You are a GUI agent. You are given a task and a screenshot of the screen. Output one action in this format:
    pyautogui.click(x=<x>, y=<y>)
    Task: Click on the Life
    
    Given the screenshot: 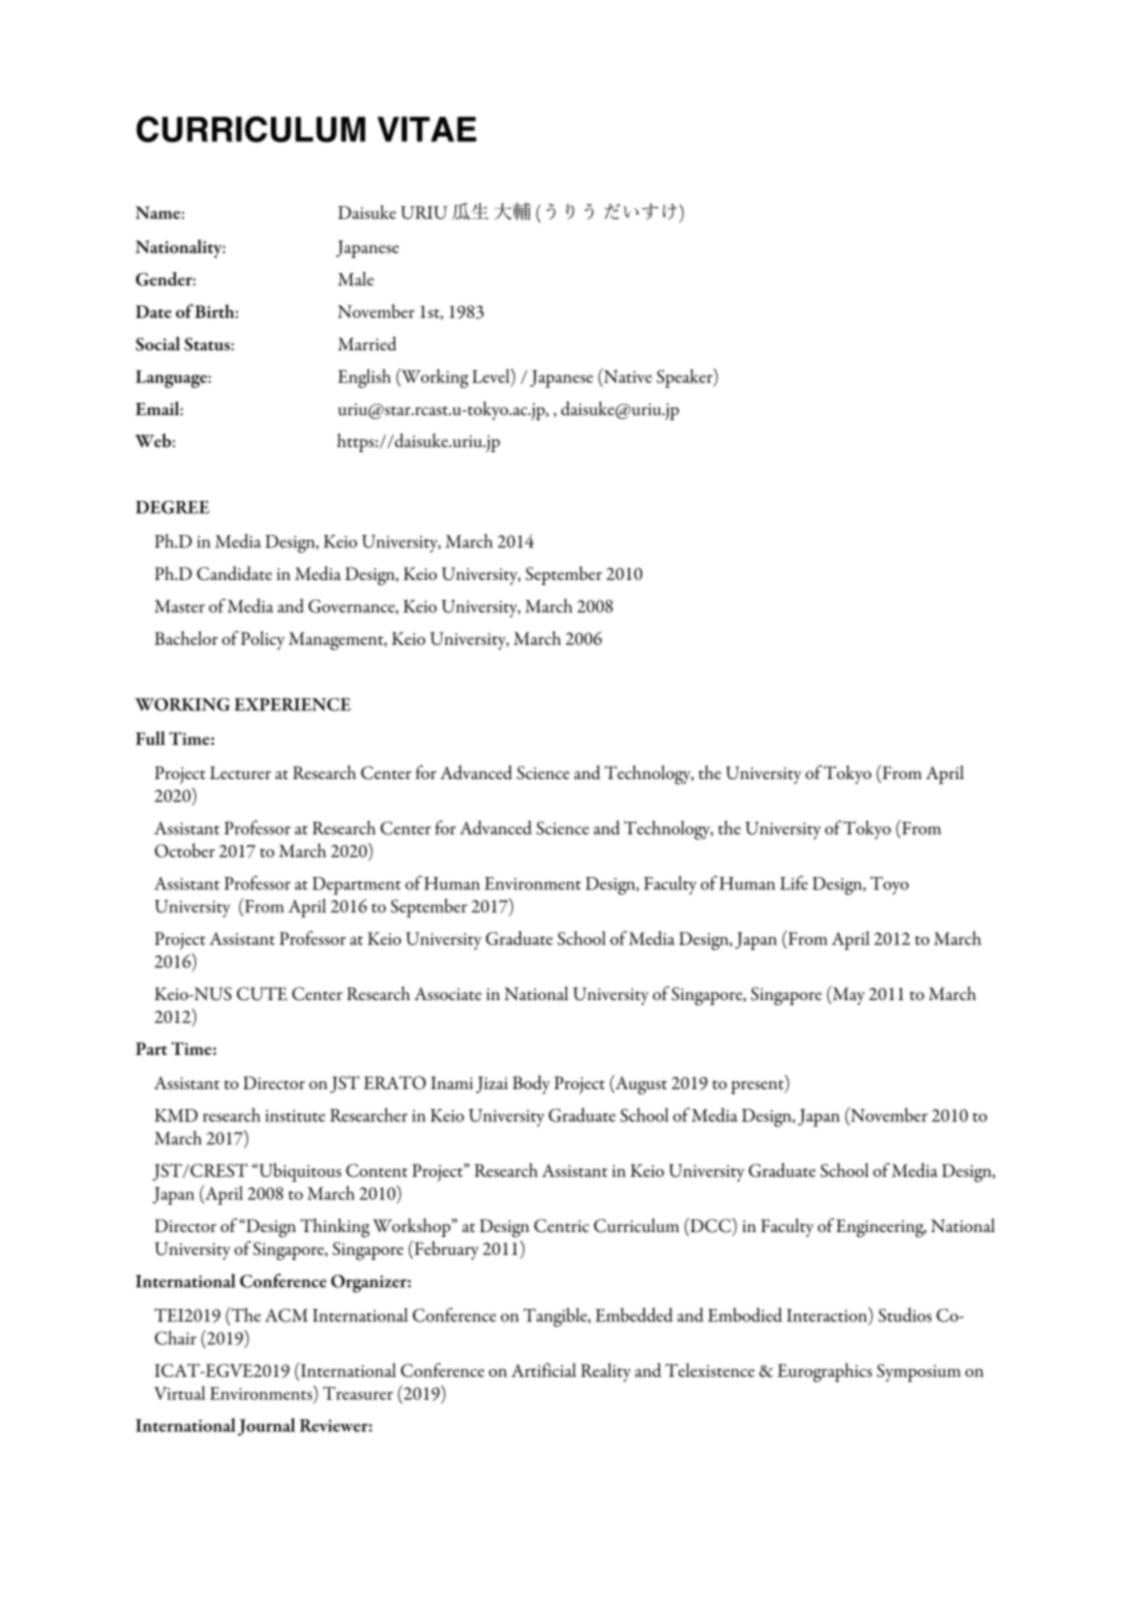 What is the action you would take?
    pyautogui.click(x=794, y=883)
